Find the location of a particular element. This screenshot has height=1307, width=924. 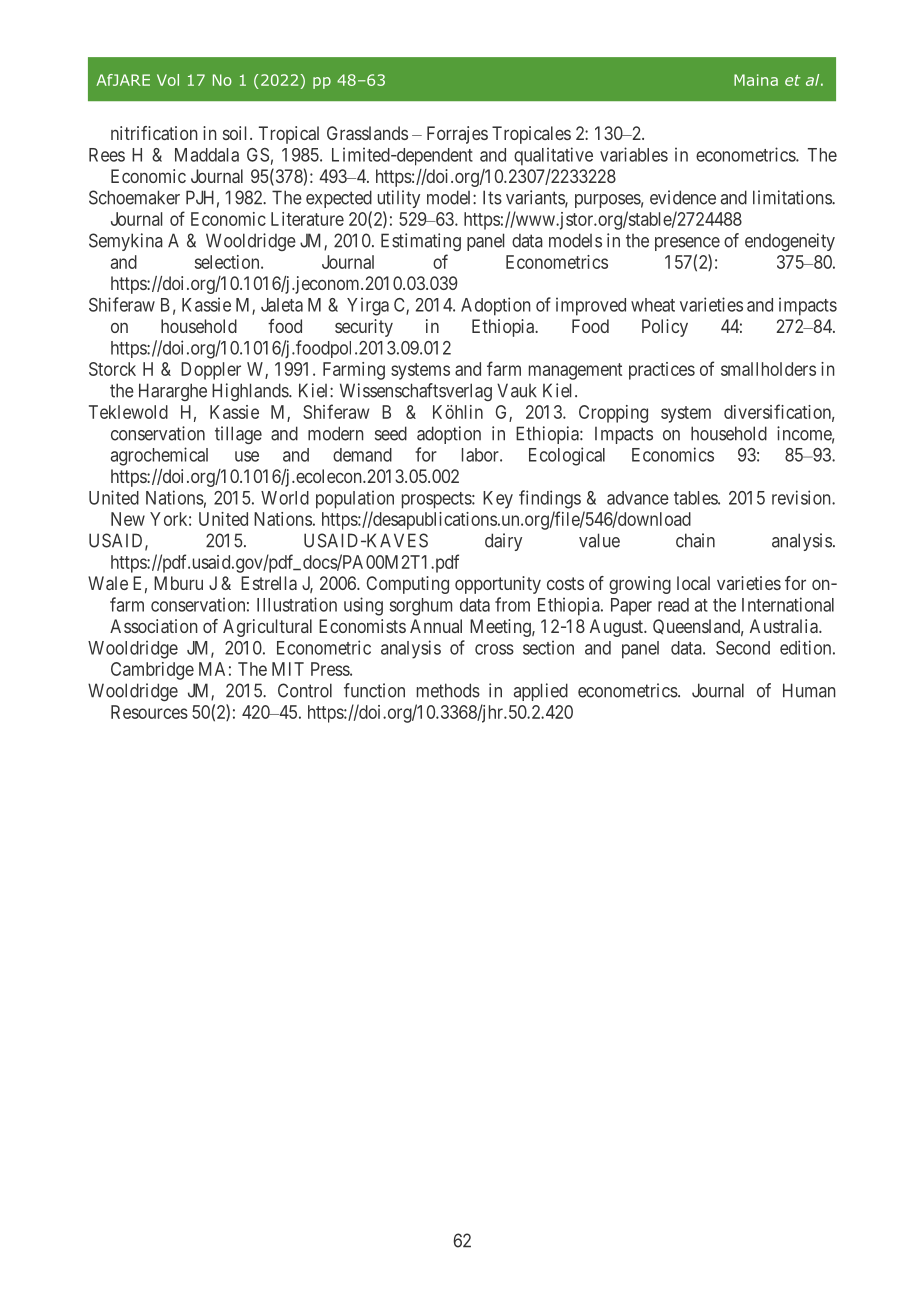

Doppler is located at coordinates (211, 371).
